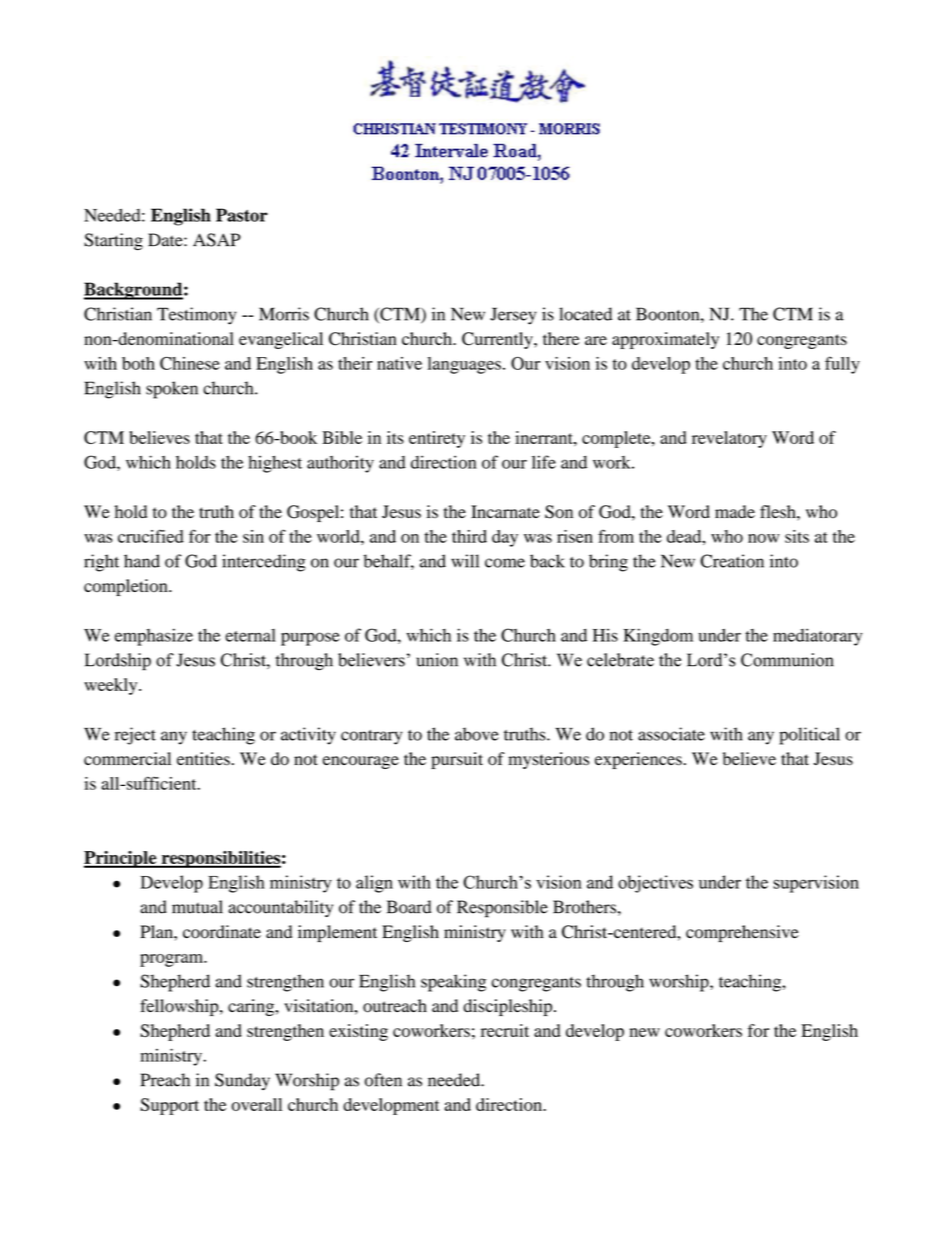 The width and height of the screenshot is (952, 1233). Describe the element at coordinates (655, 884) in the screenshot. I see `objectives` at that location.
